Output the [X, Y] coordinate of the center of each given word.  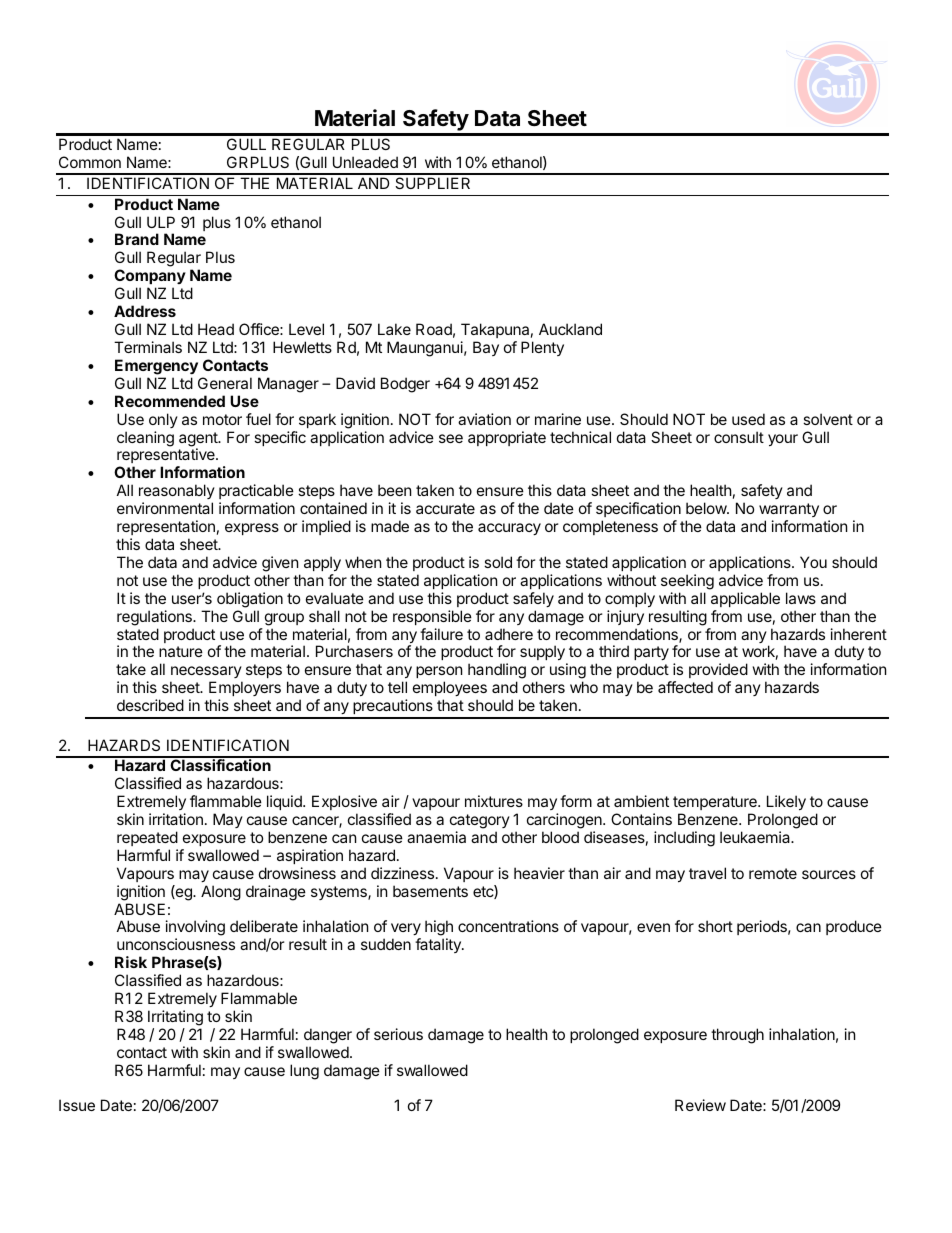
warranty [789, 510]
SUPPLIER [432, 183]
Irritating [175, 1018]
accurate [445, 508]
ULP [161, 222]
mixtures [494, 801]
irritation [176, 819]
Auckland [570, 329]
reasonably [177, 493]
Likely [786, 802]
